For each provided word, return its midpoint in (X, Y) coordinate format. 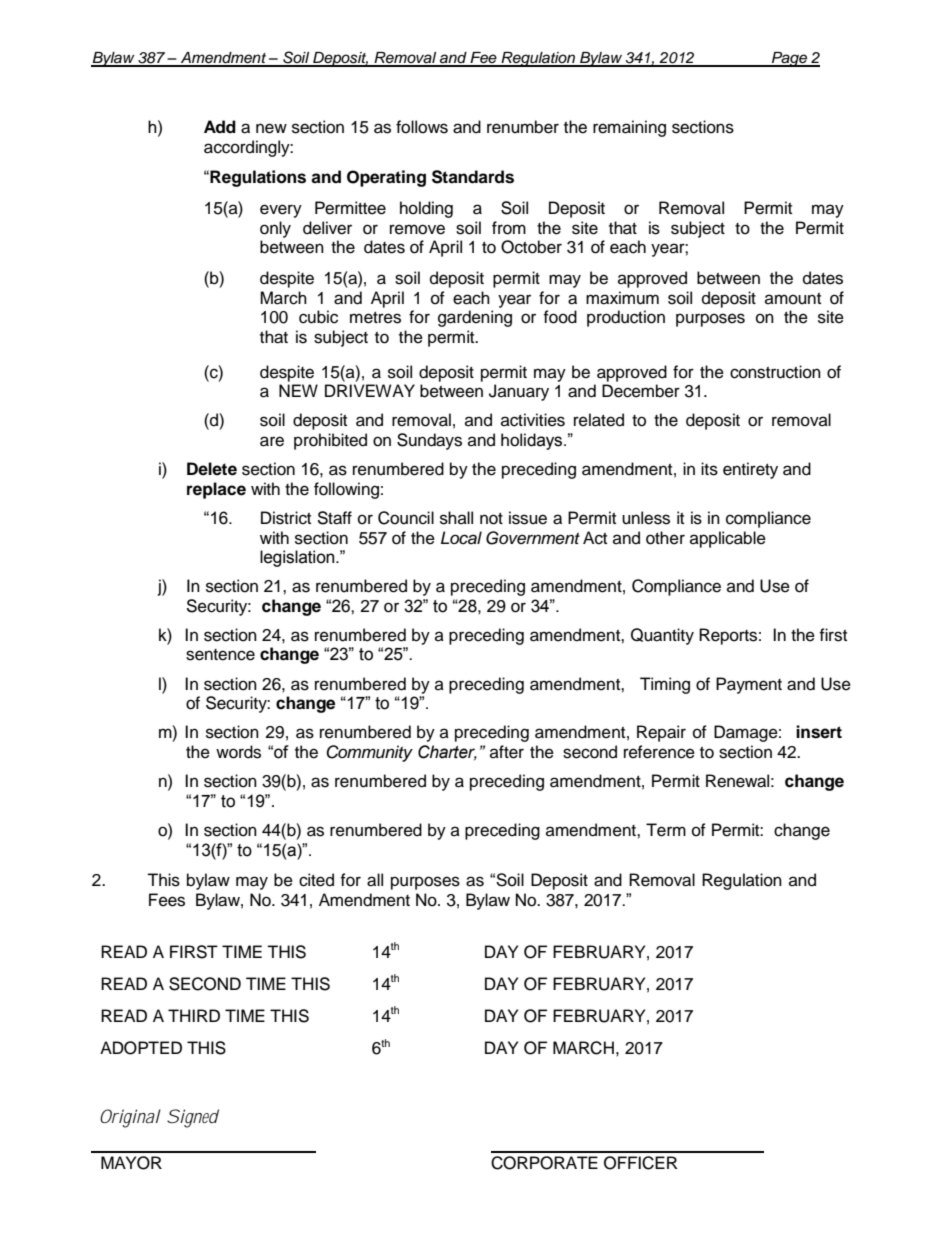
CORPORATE (544, 1163)
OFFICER (641, 1163)
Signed (193, 1118)
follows (422, 127)
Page (790, 59)
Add (220, 127)
